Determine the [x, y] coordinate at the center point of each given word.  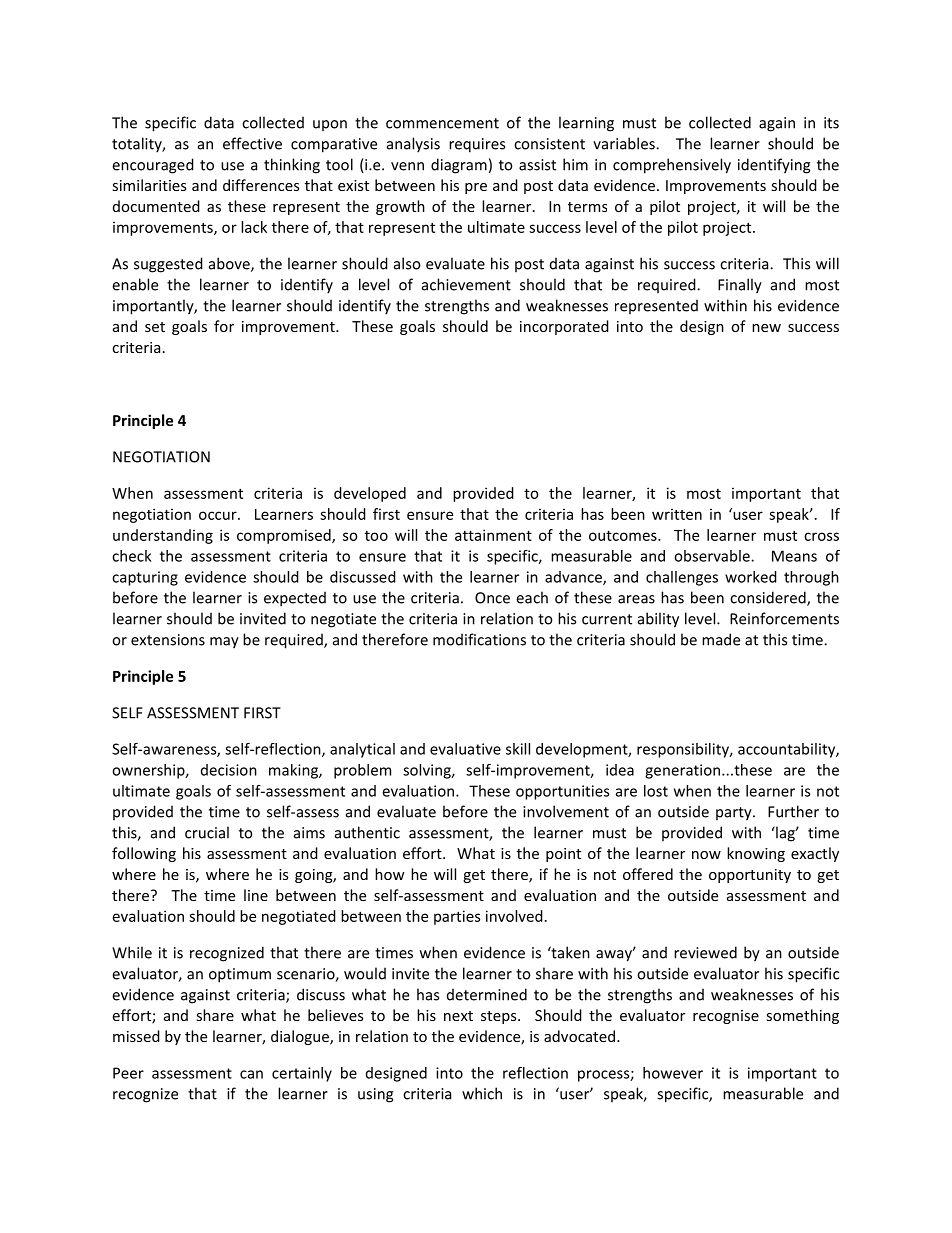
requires [477, 145]
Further [793, 811]
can [251, 1074]
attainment [493, 535]
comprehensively [672, 166]
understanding [163, 536]
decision [229, 770]
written [677, 514]
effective [252, 143]
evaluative [465, 749]
